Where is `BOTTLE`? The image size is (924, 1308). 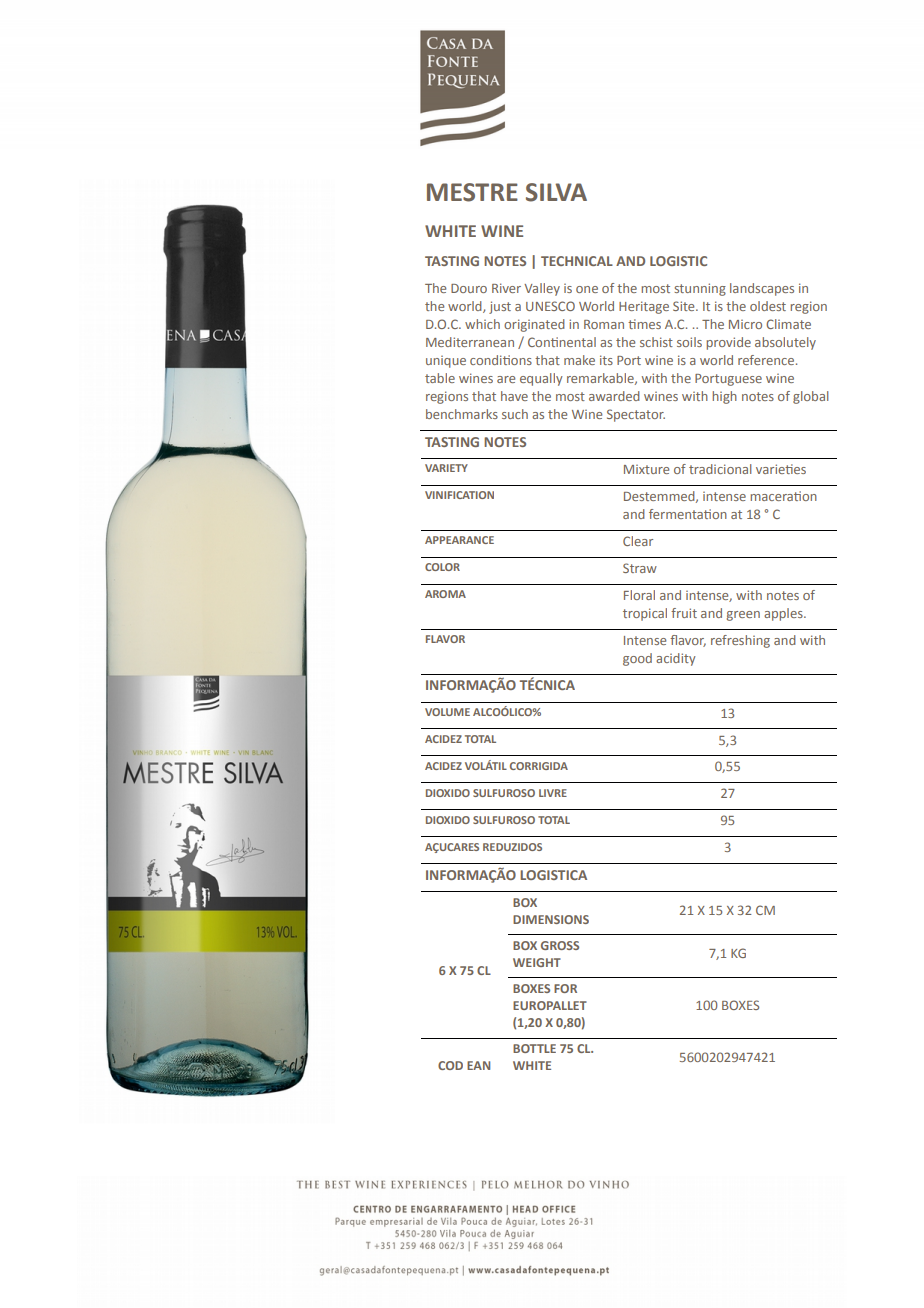
BOTTLE is located at coordinates (534, 1048).
